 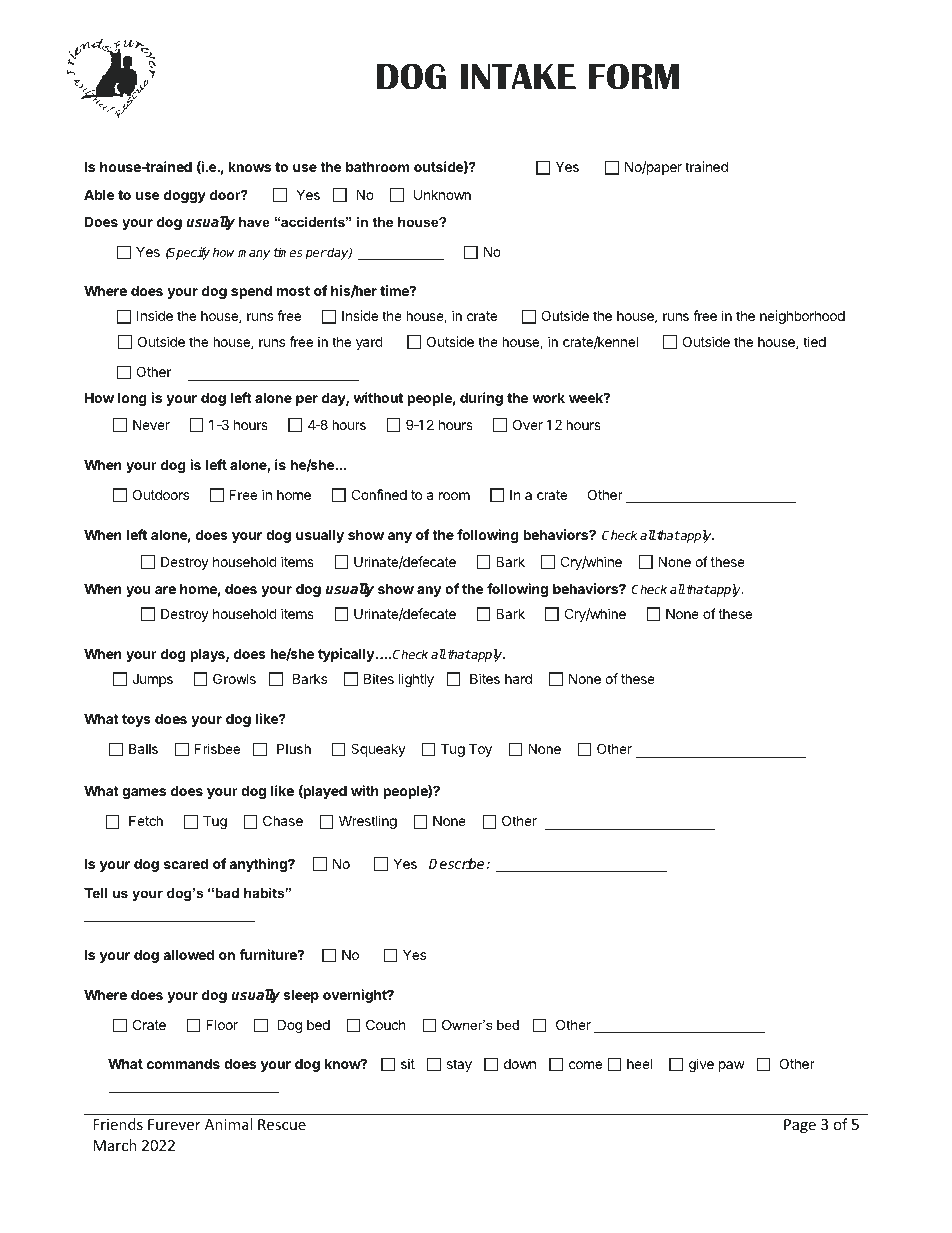 What do you see at coordinates (186, 863) in the screenshot?
I see `scared` at bounding box center [186, 863].
